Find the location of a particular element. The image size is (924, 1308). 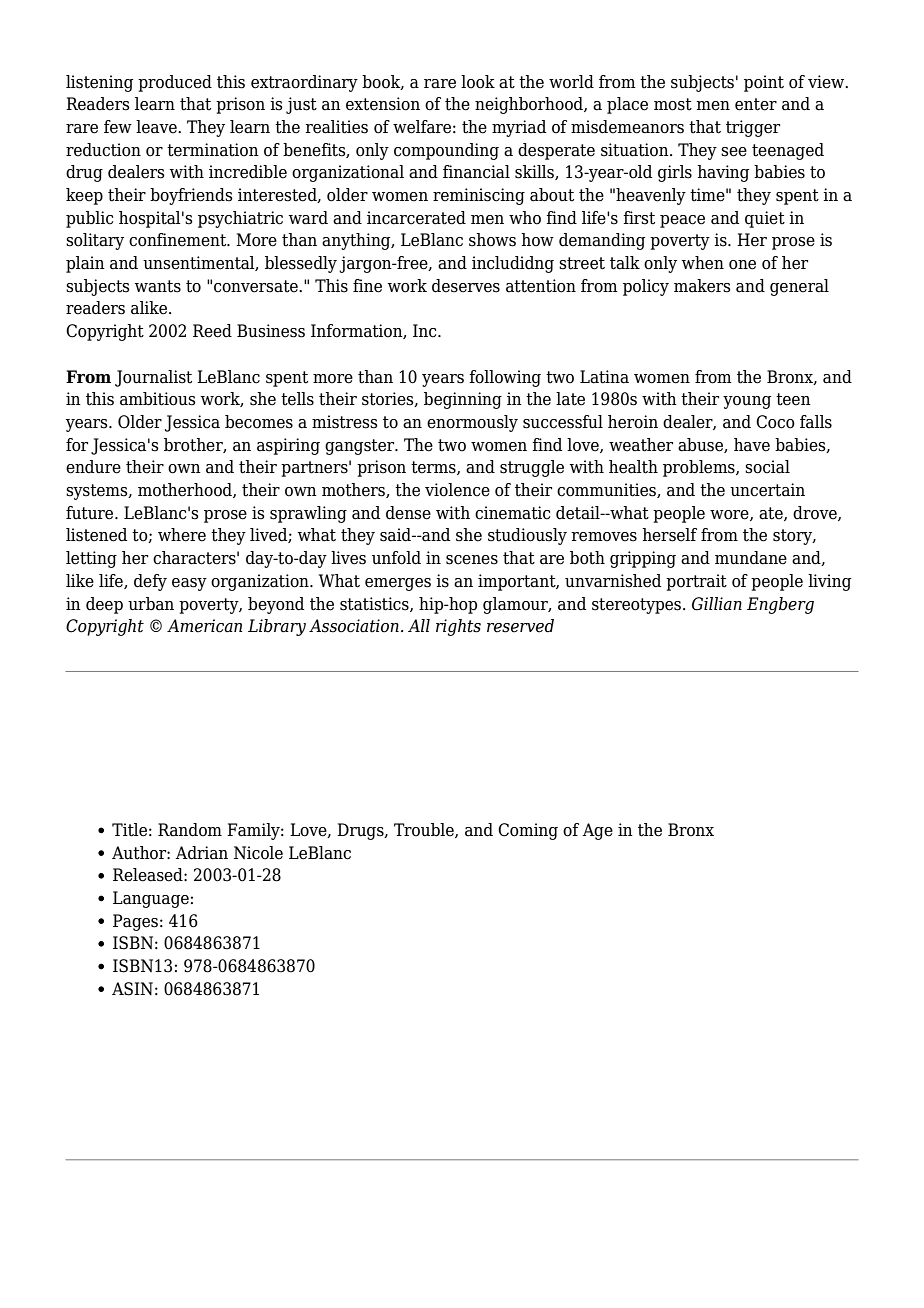

deserves is located at coordinates (466, 286).
